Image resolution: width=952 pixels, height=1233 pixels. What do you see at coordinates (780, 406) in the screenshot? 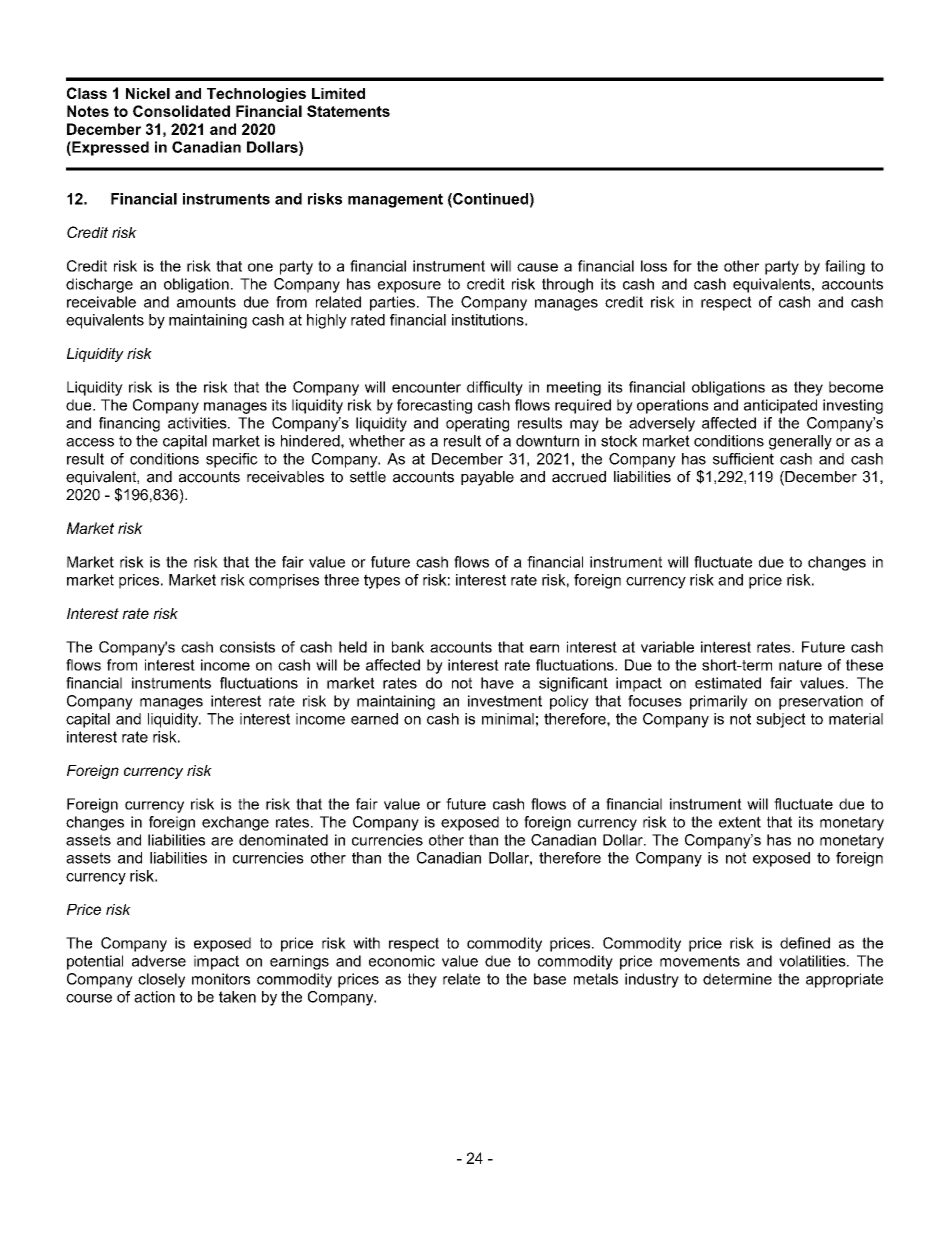
I see `anticipated` at bounding box center [780, 406].
